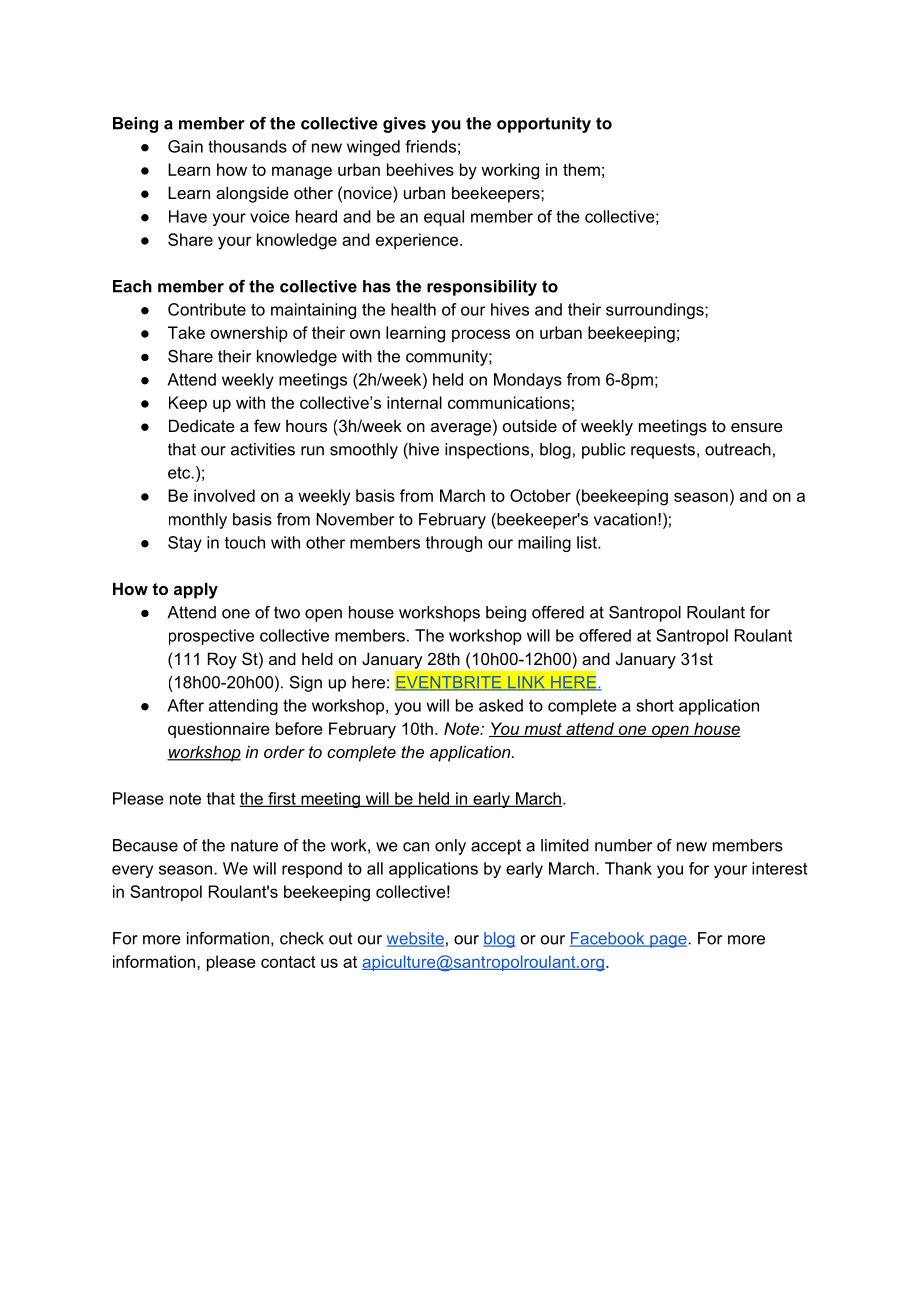 The width and height of the screenshot is (924, 1309). What do you see at coordinates (757, 427) in the screenshot?
I see `ensure` at bounding box center [757, 427].
